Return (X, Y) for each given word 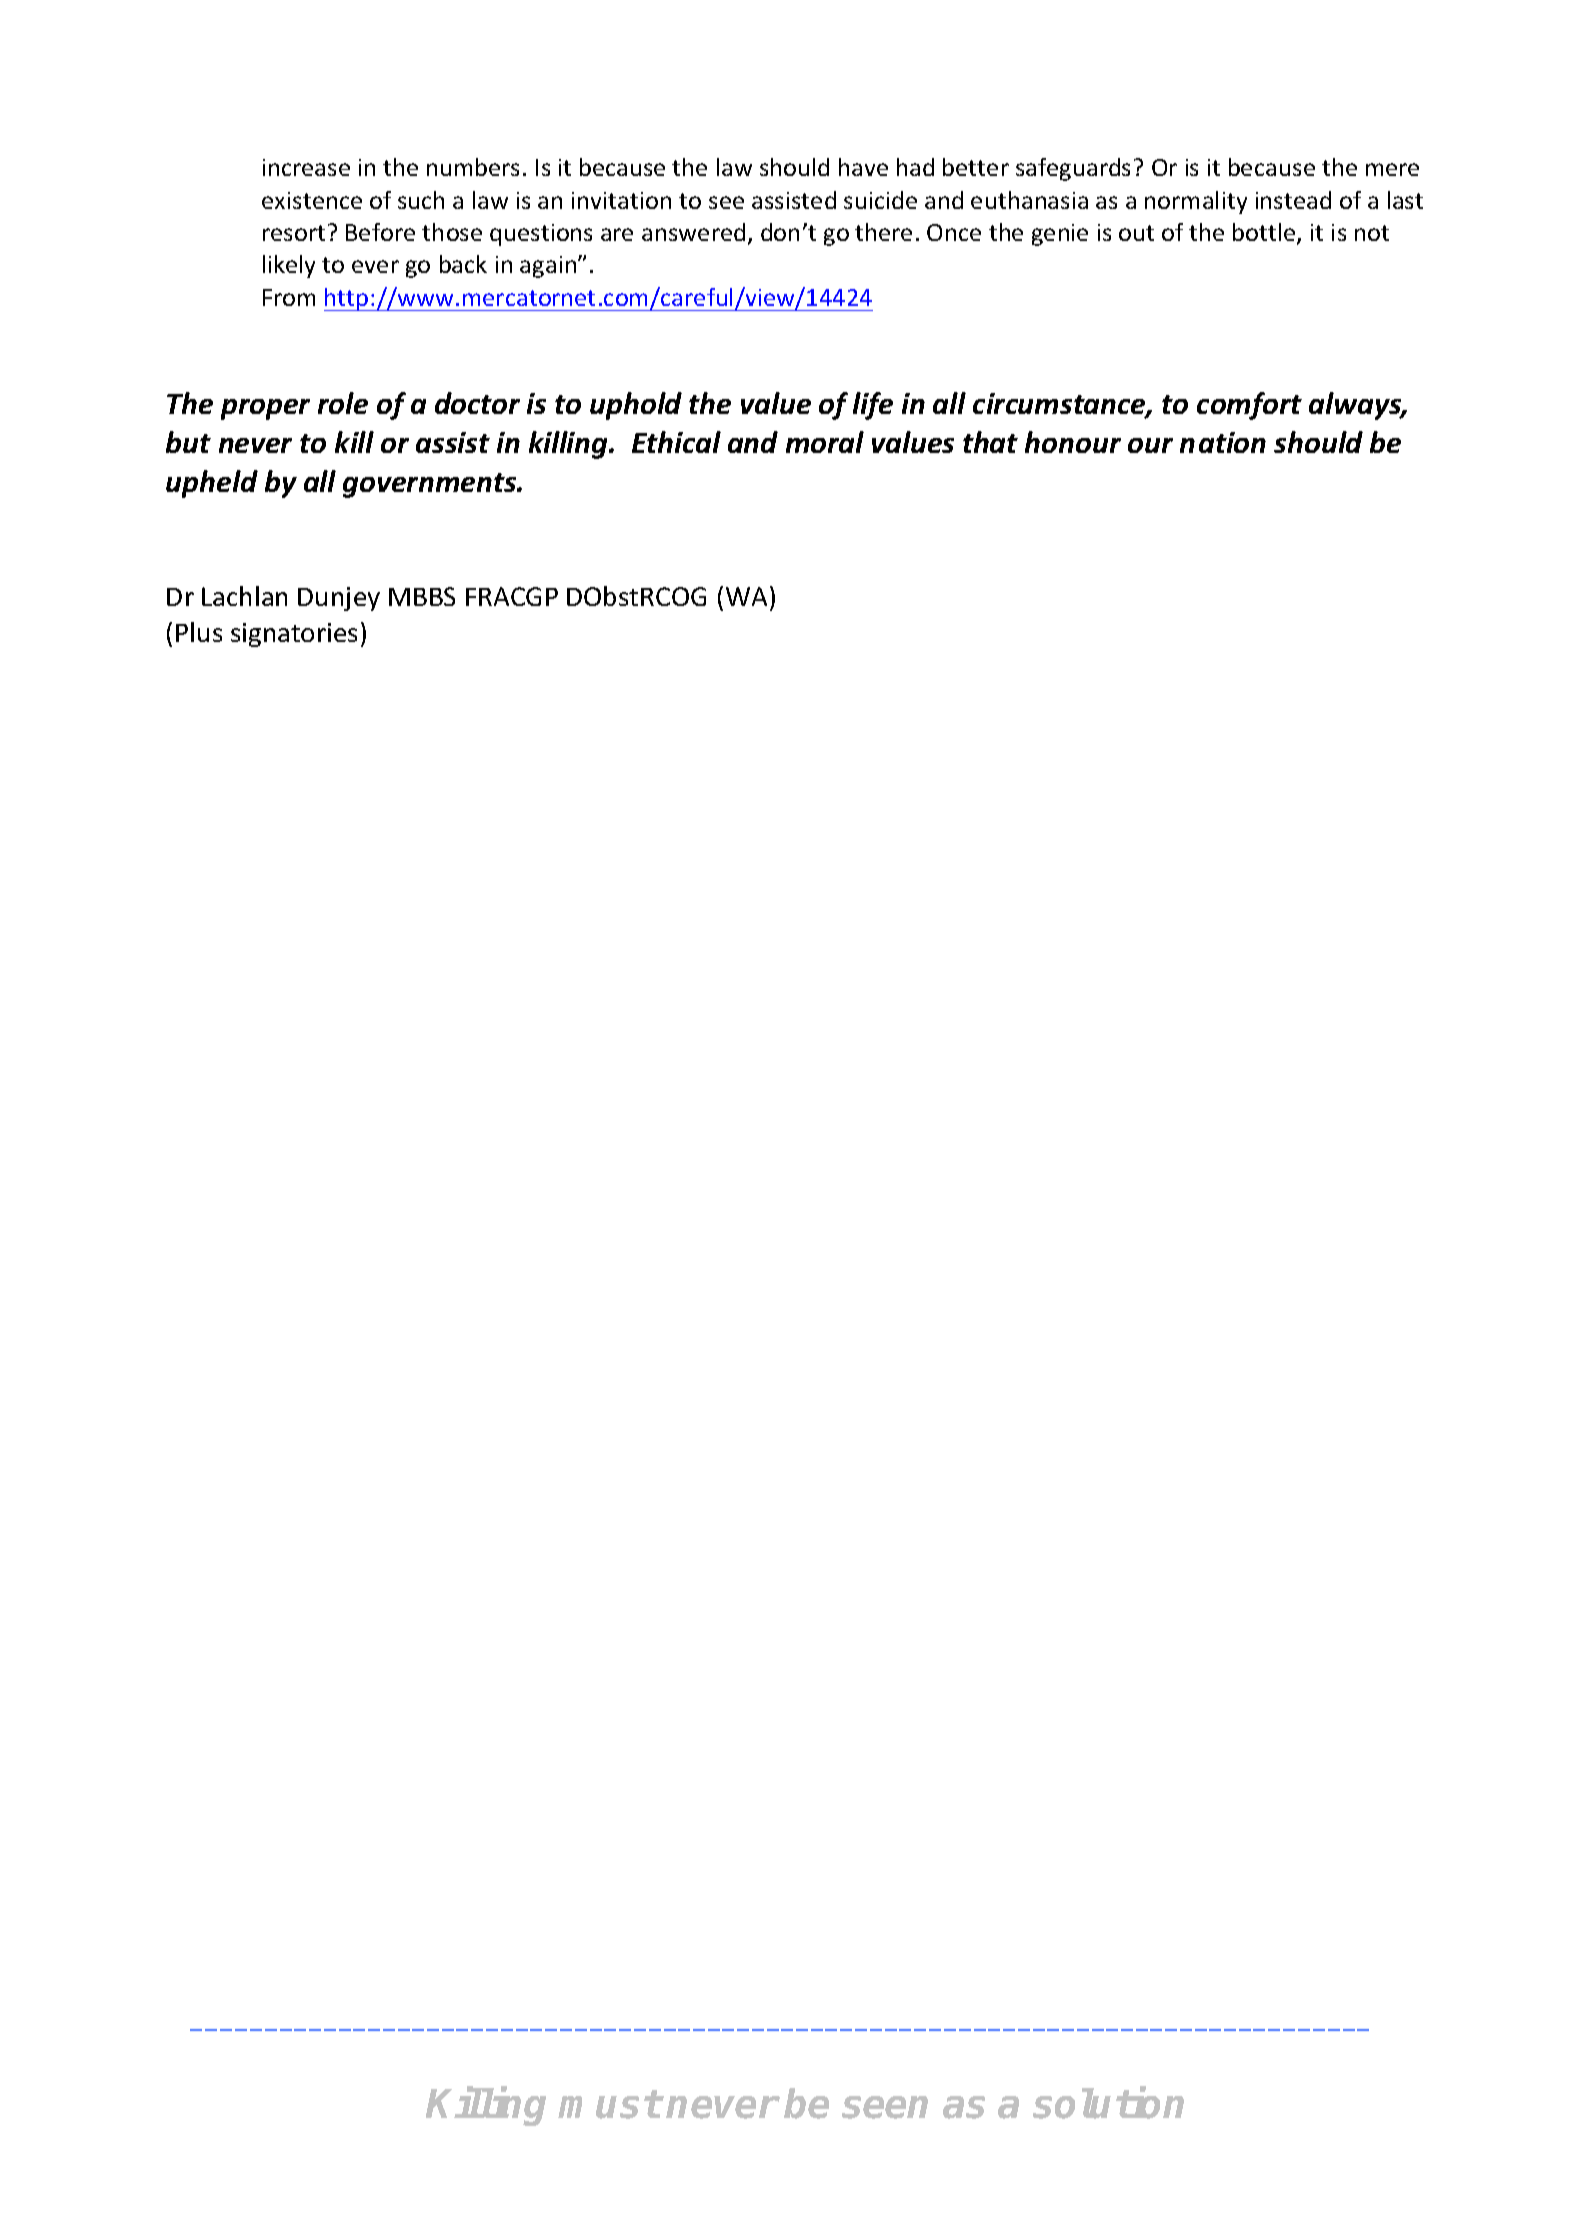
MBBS (422, 596)
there (883, 232)
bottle (1265, 233)
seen (885, 2107)
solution (1108, 2103)
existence (312, 200)
